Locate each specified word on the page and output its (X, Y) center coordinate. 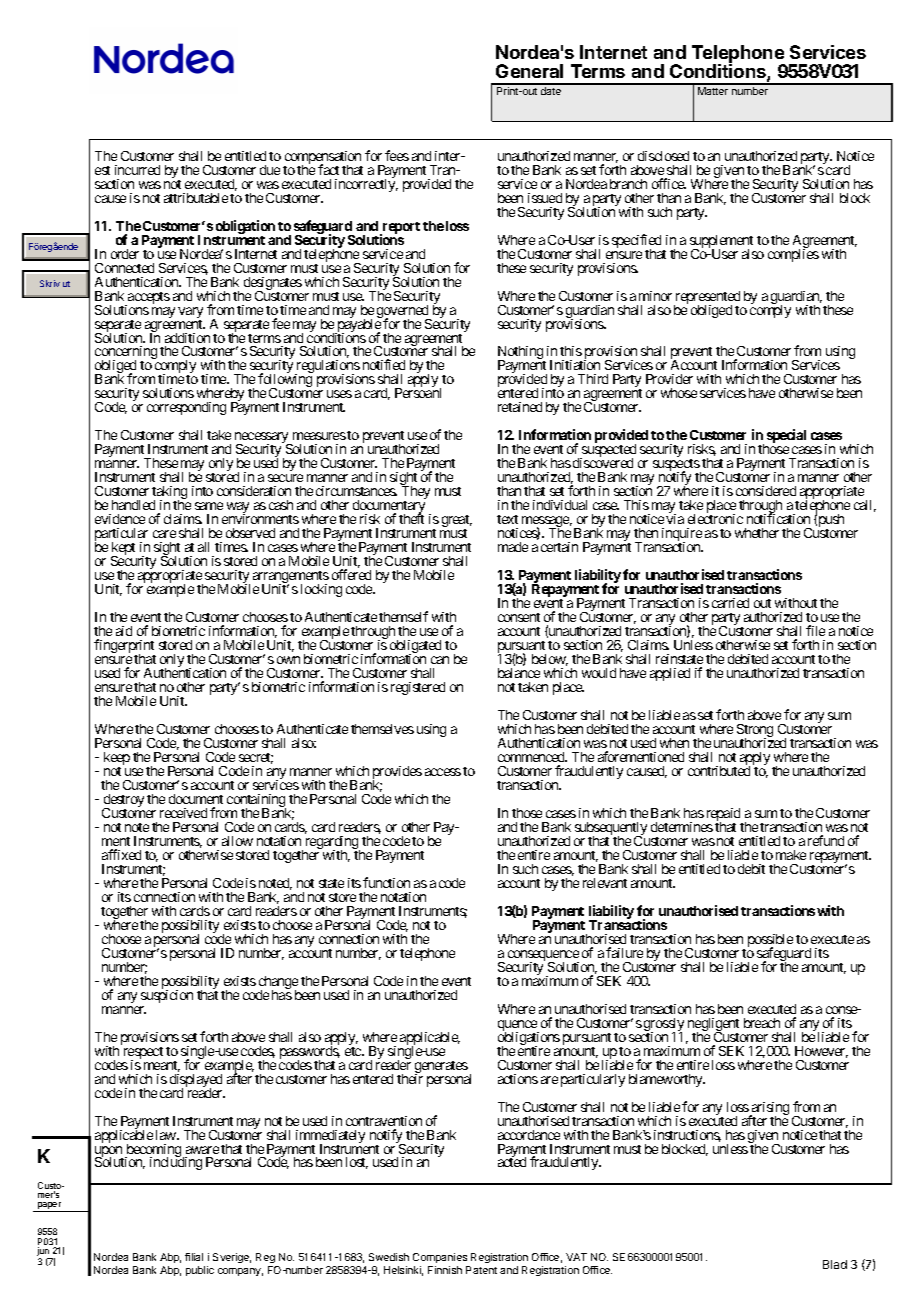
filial (194, 1257)
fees (397, 155)
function (386, 882)
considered (766, 491)
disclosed (663, 156)
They (416, 494)
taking (169, 494)
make (791, 855)
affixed (121, 854)
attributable (196, 198)
